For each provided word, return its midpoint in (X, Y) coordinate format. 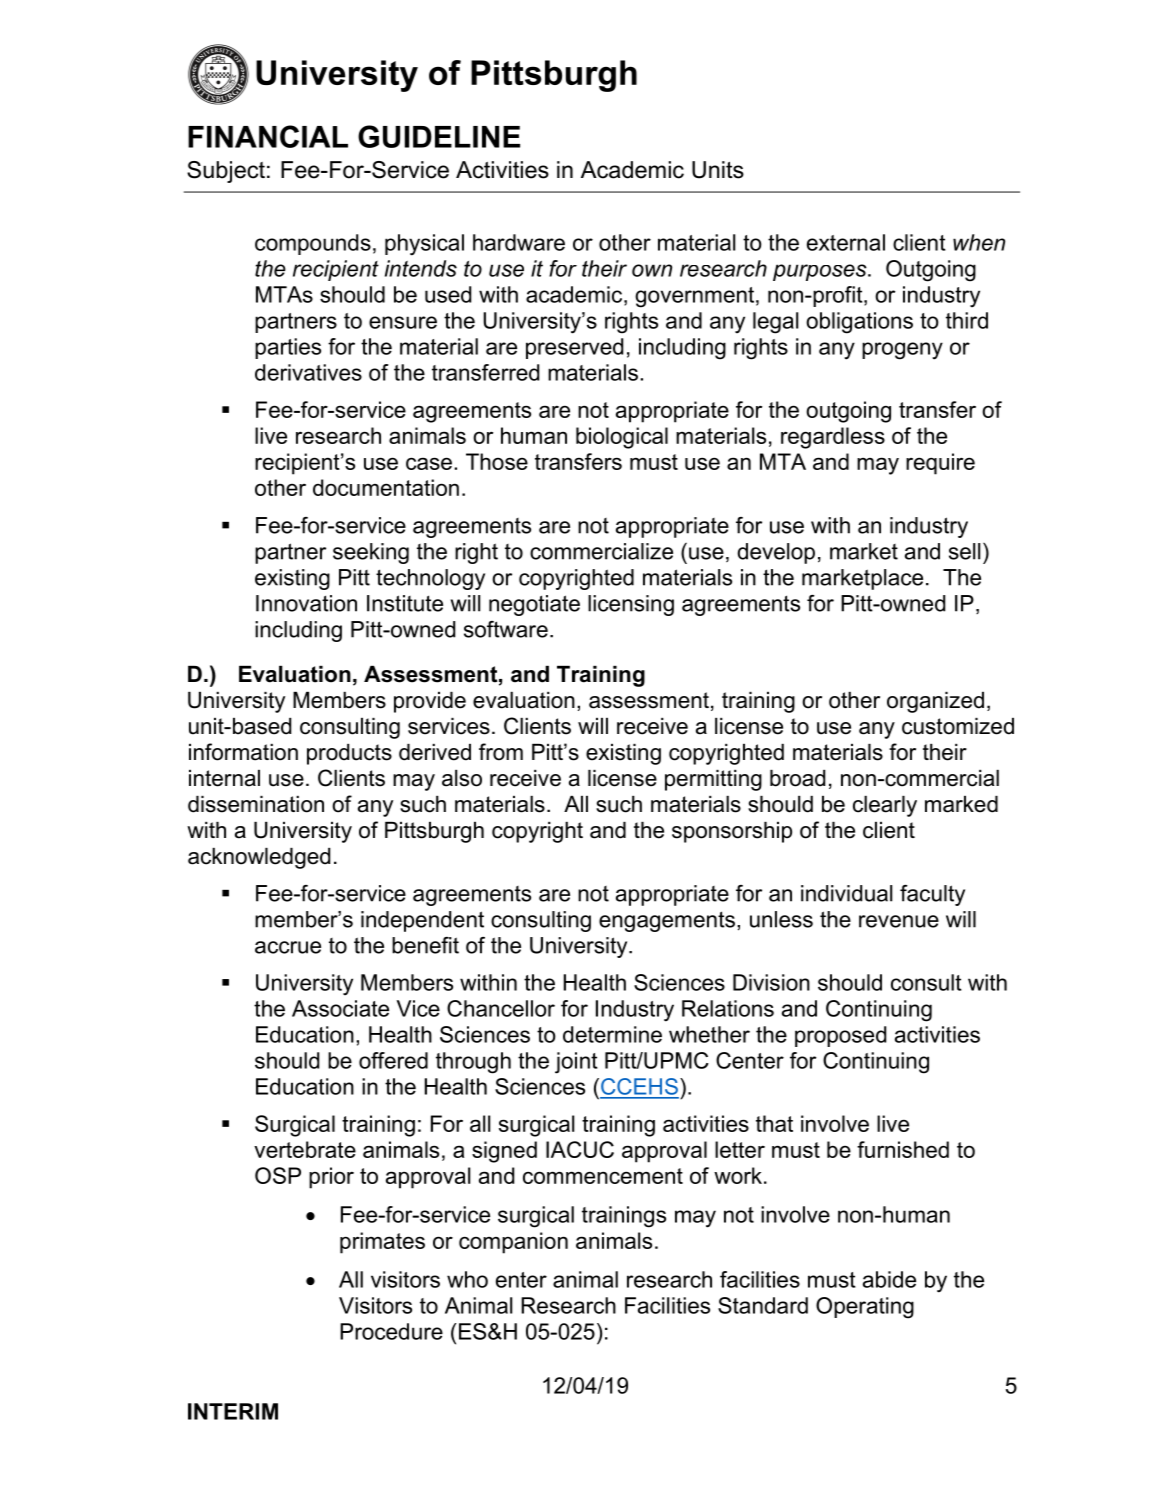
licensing (631, 605)
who (467, 1279)
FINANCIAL (268, 136)
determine (612, 1034)
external (846, 242)
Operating (865, 1308)
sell (964, 551)
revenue (899, 921)
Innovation (306, 603)
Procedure (391, 1331)
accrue (288, 947)
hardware (519, 242)
